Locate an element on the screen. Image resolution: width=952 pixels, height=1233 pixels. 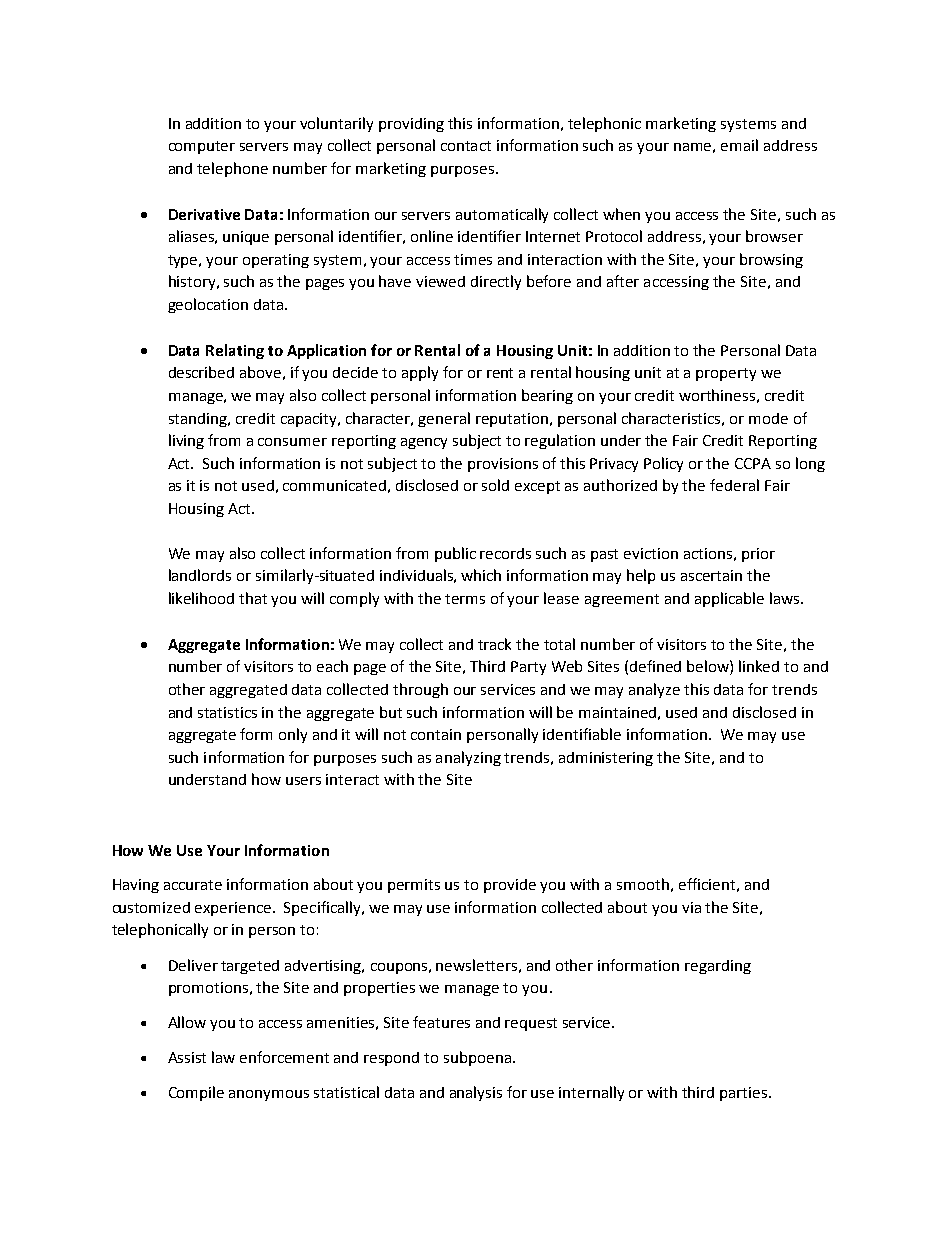
property is located at coordinates (726, 374).
